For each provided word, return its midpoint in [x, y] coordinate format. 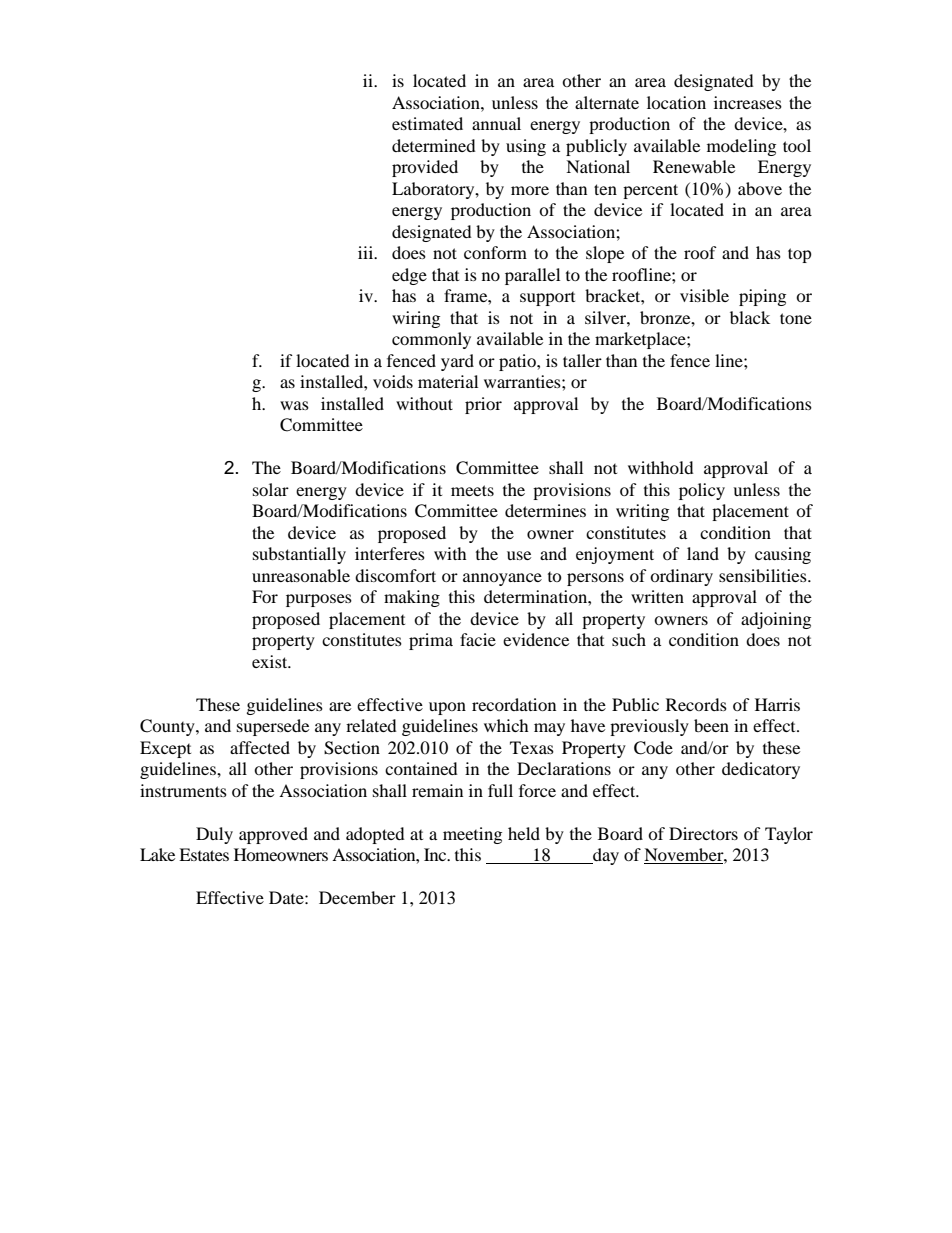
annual [496, 123]
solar [271, 489]
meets [472, 490]
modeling [741, 147]
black [750, 317]
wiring [416, 319]
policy [702, 491]
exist [271, 661]
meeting [472, 835]
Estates [204, 854]
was [294, 405]
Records [696, 704]
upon [447, 708]
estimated [427, 123]
